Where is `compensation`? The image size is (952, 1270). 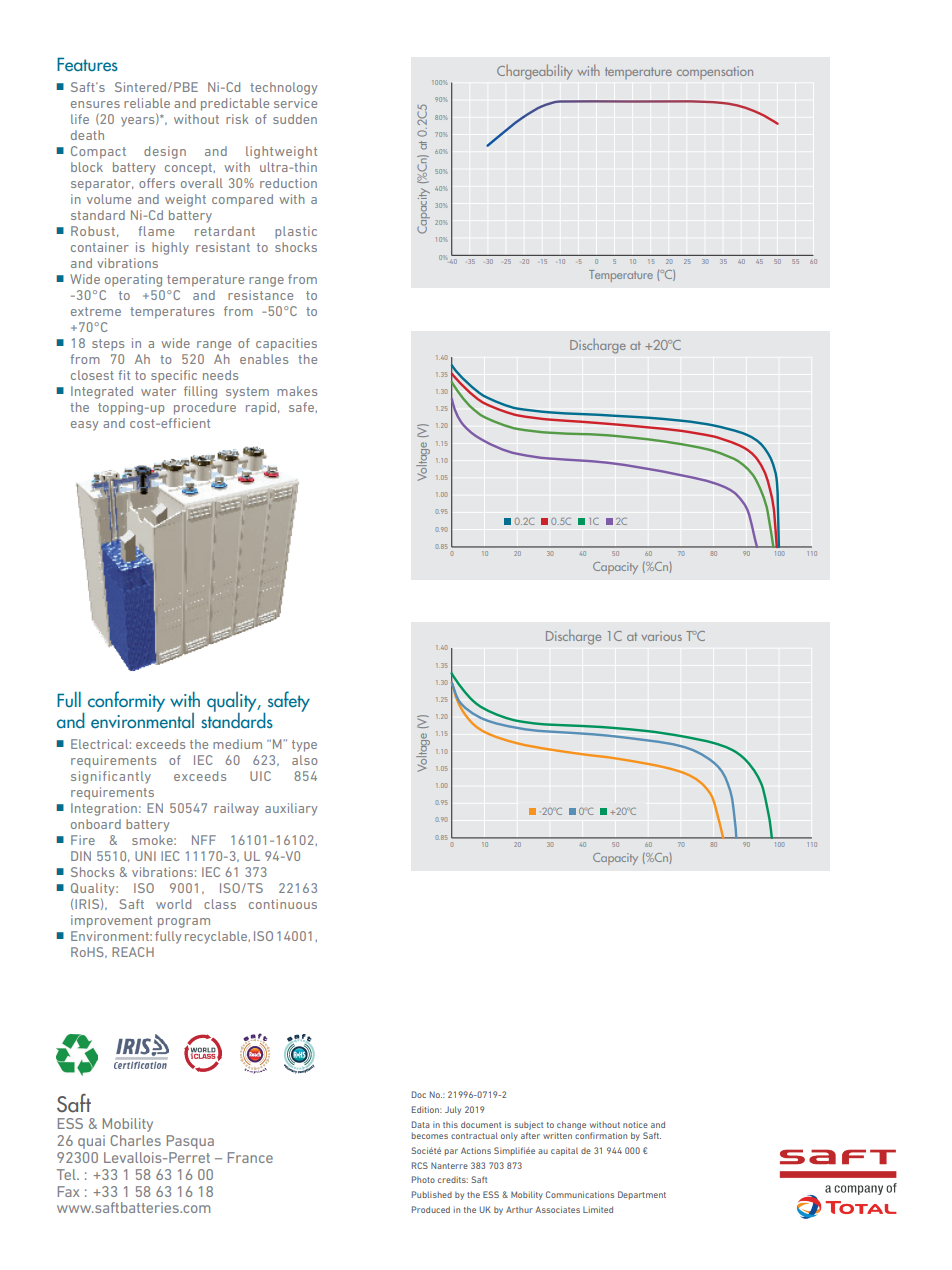 compensation is located at coordinates (715, 72).
